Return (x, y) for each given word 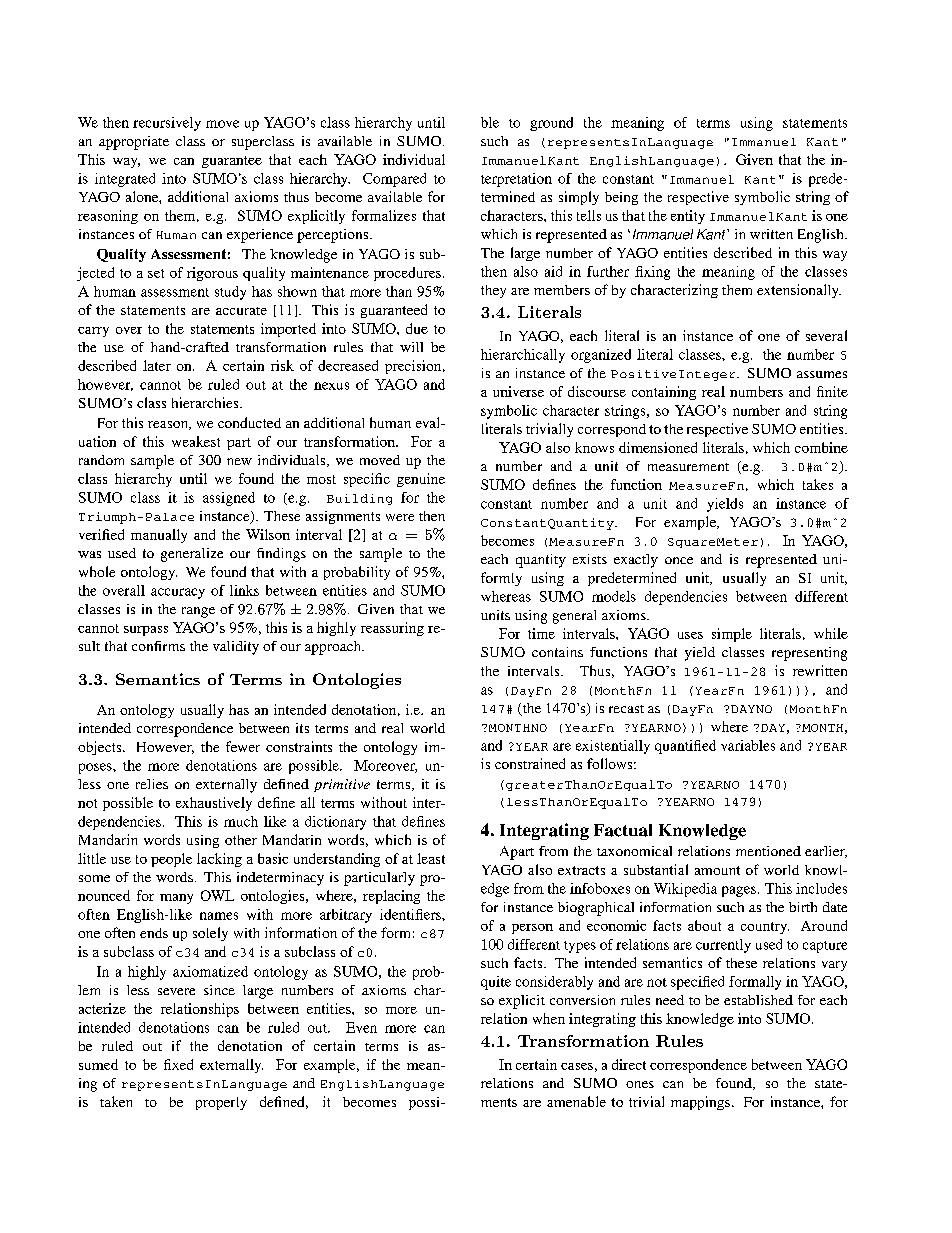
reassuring (392, 629)
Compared (394, 180)
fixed (178, 1064)
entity (688, 217)
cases (577, 1066)
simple (732, 635)
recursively (167, 124)
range (198, 612)
